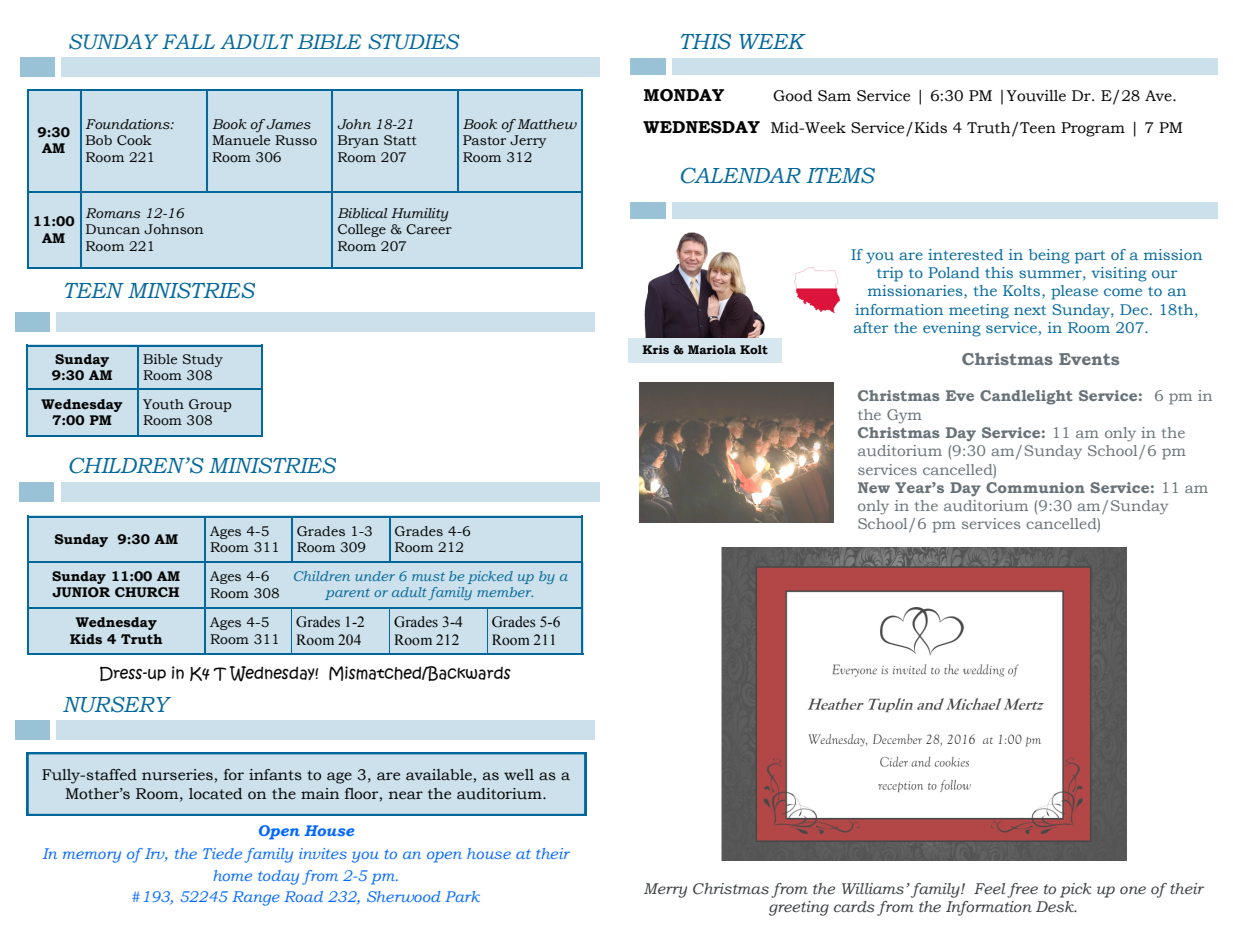  Describe the element at coordinates (232, 875) in the image. I see `home` at that location.
